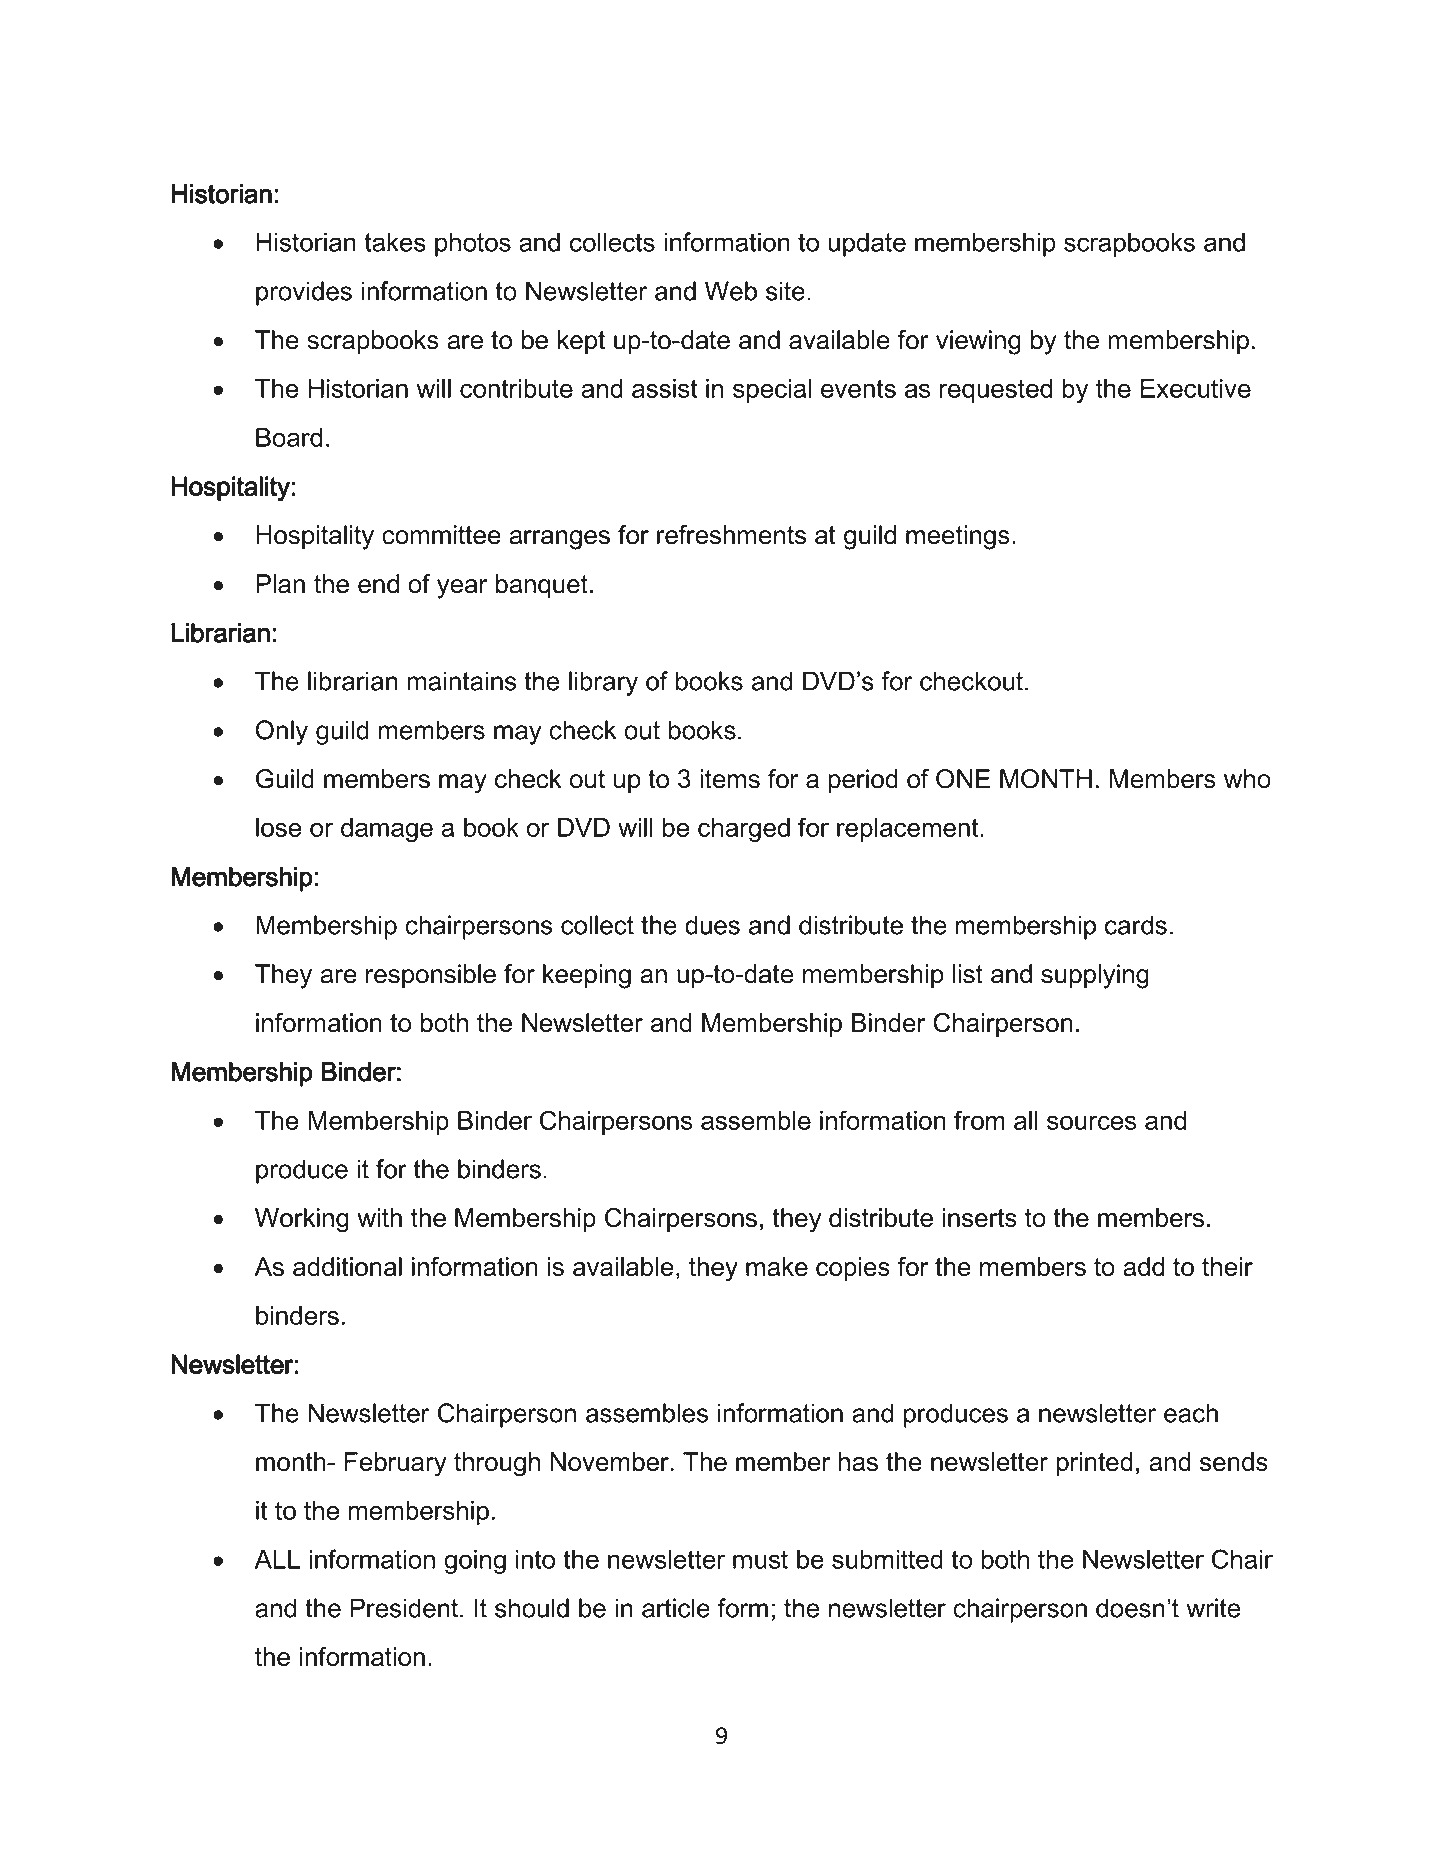 Image resolution: width=1443 pixels, height=1868 pixels. Describe the element at coordinates (785, 291) in the image. I see `site` at that location.
